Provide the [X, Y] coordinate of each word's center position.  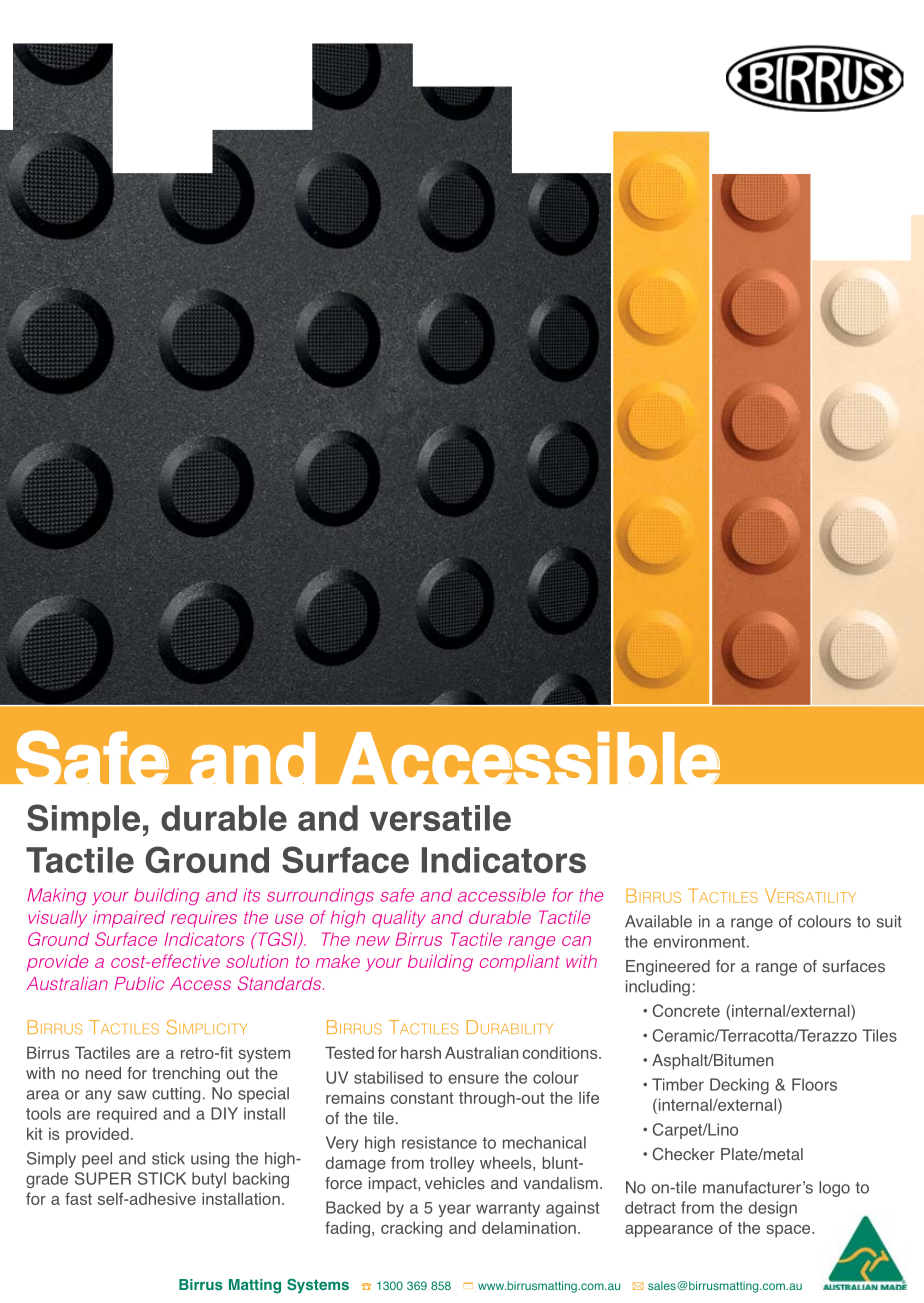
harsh [421, 1052]
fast [78, 1198]
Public [139, 983]
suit [889, 921]
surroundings [320, 896]
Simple [83, 821]
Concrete [686, 1010]
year [454, 1210]
